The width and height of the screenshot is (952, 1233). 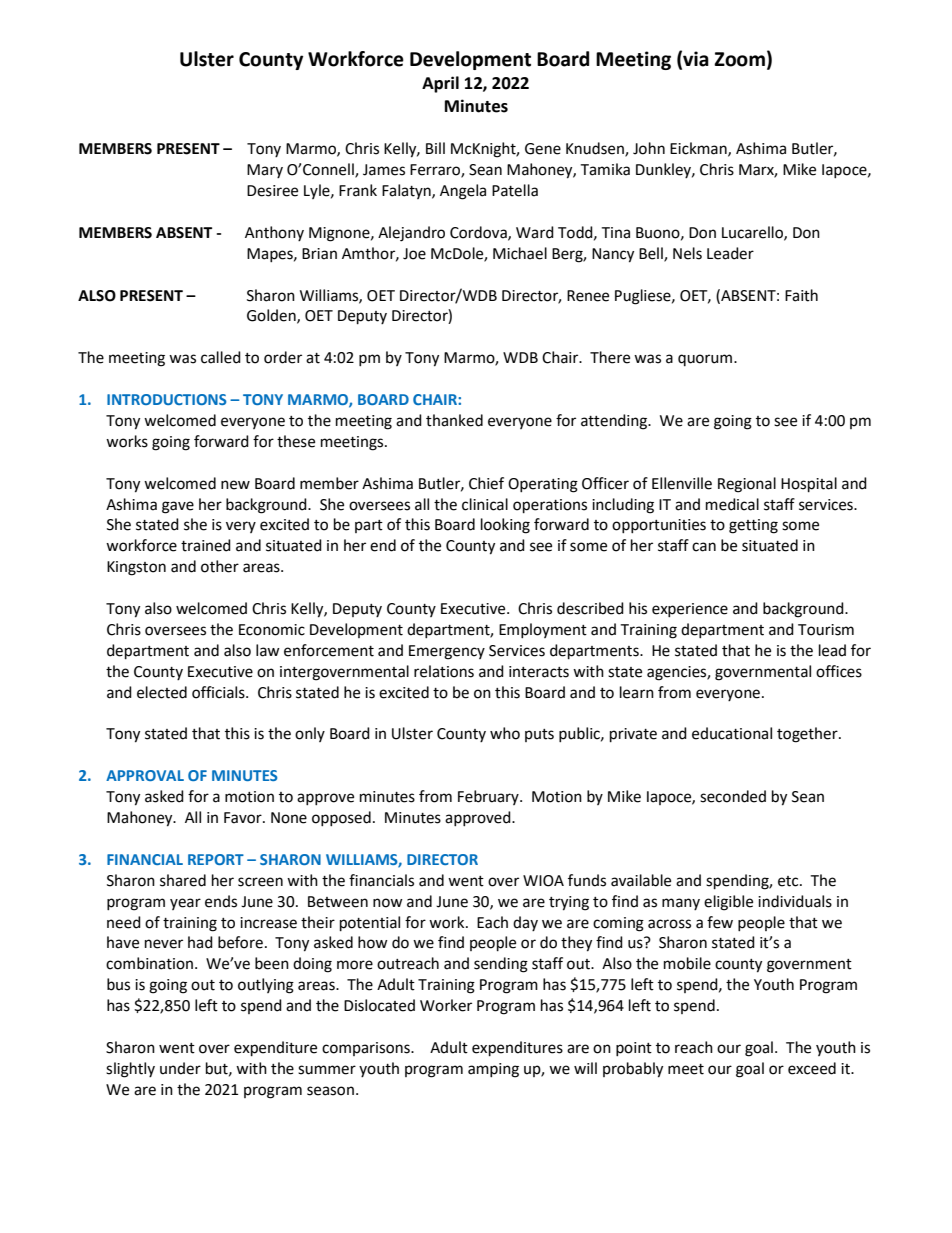 I want to click on Mary, so click(x=265, y=171).
